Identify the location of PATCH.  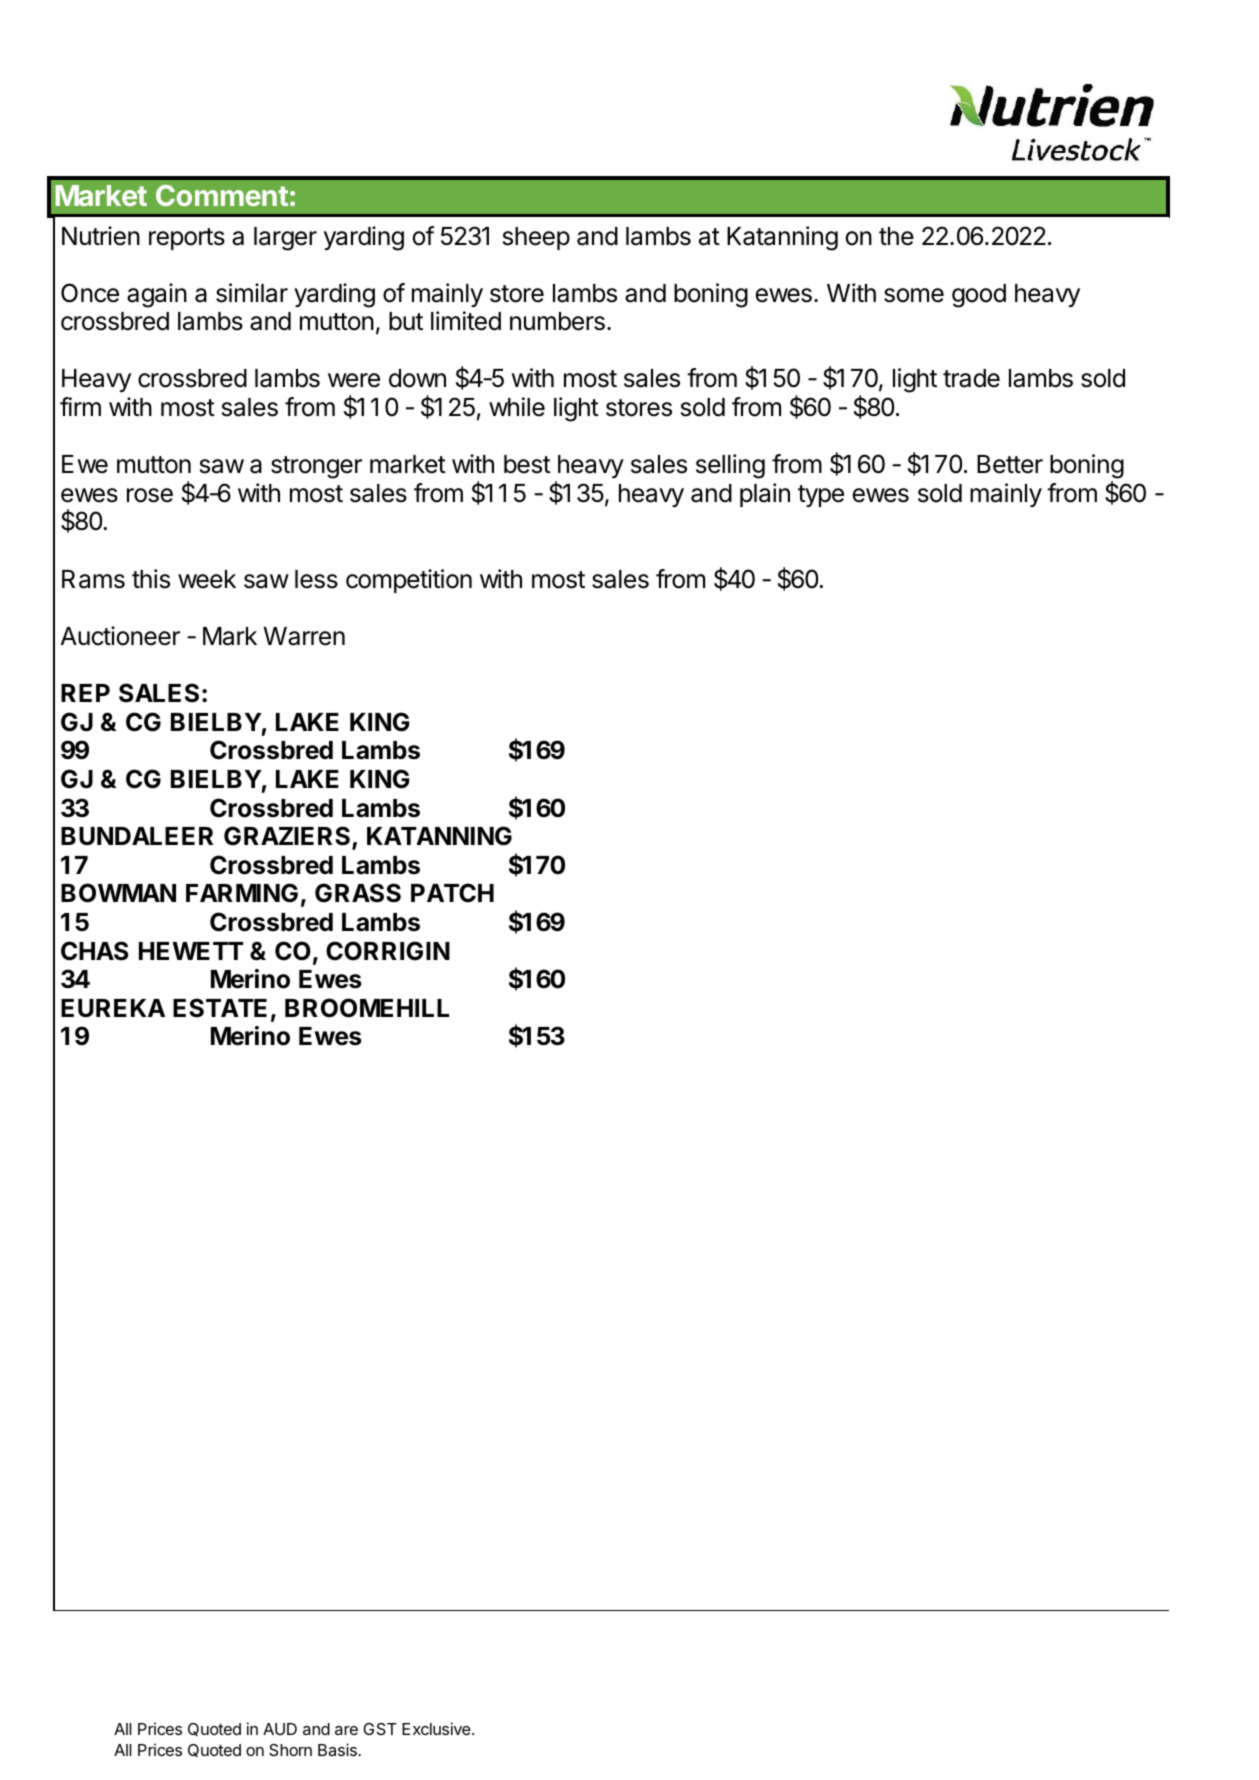
(452, 893).
